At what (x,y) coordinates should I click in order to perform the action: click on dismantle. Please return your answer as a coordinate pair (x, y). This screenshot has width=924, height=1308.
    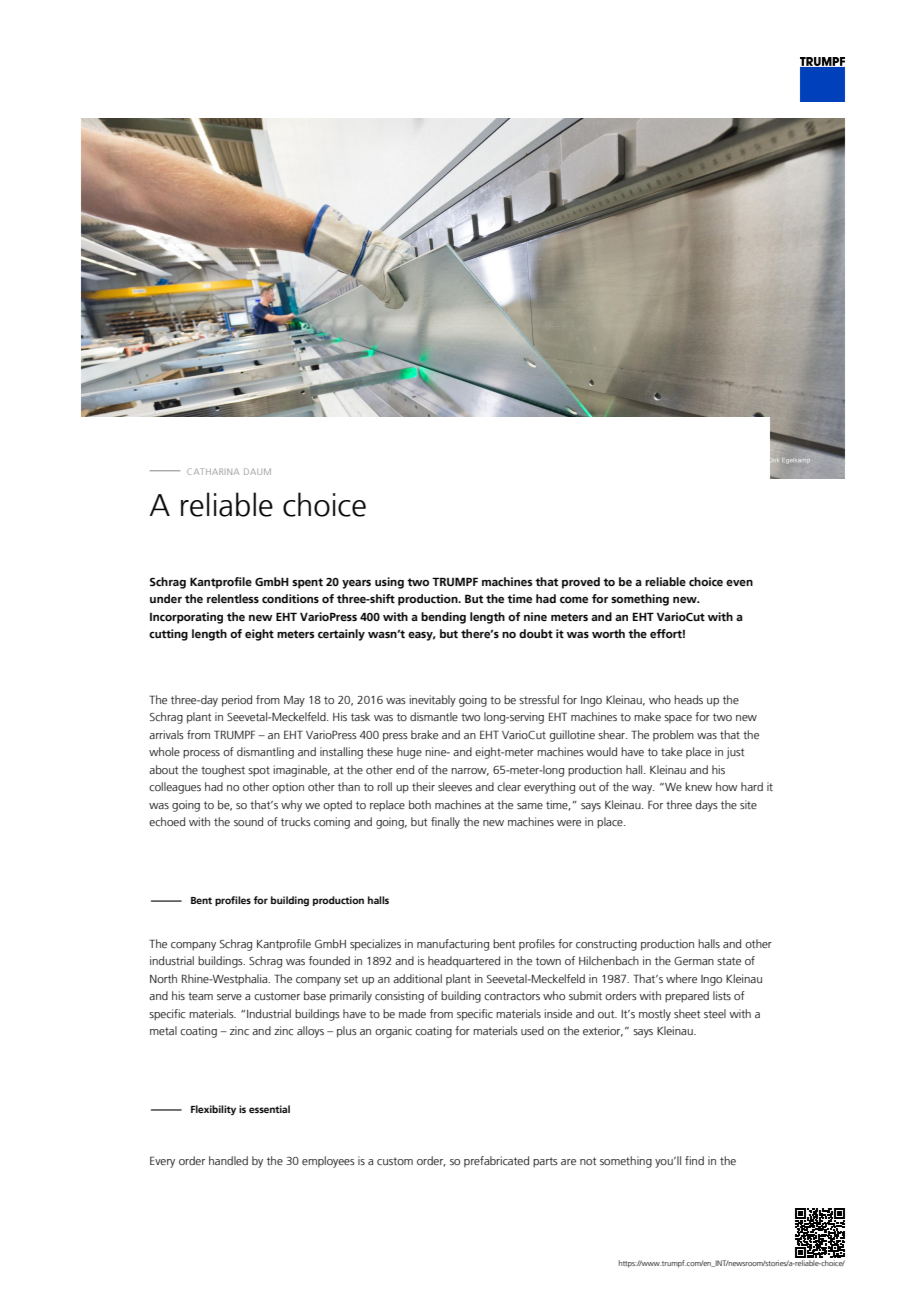
    Looking at the image, I should click on (434, 716).
